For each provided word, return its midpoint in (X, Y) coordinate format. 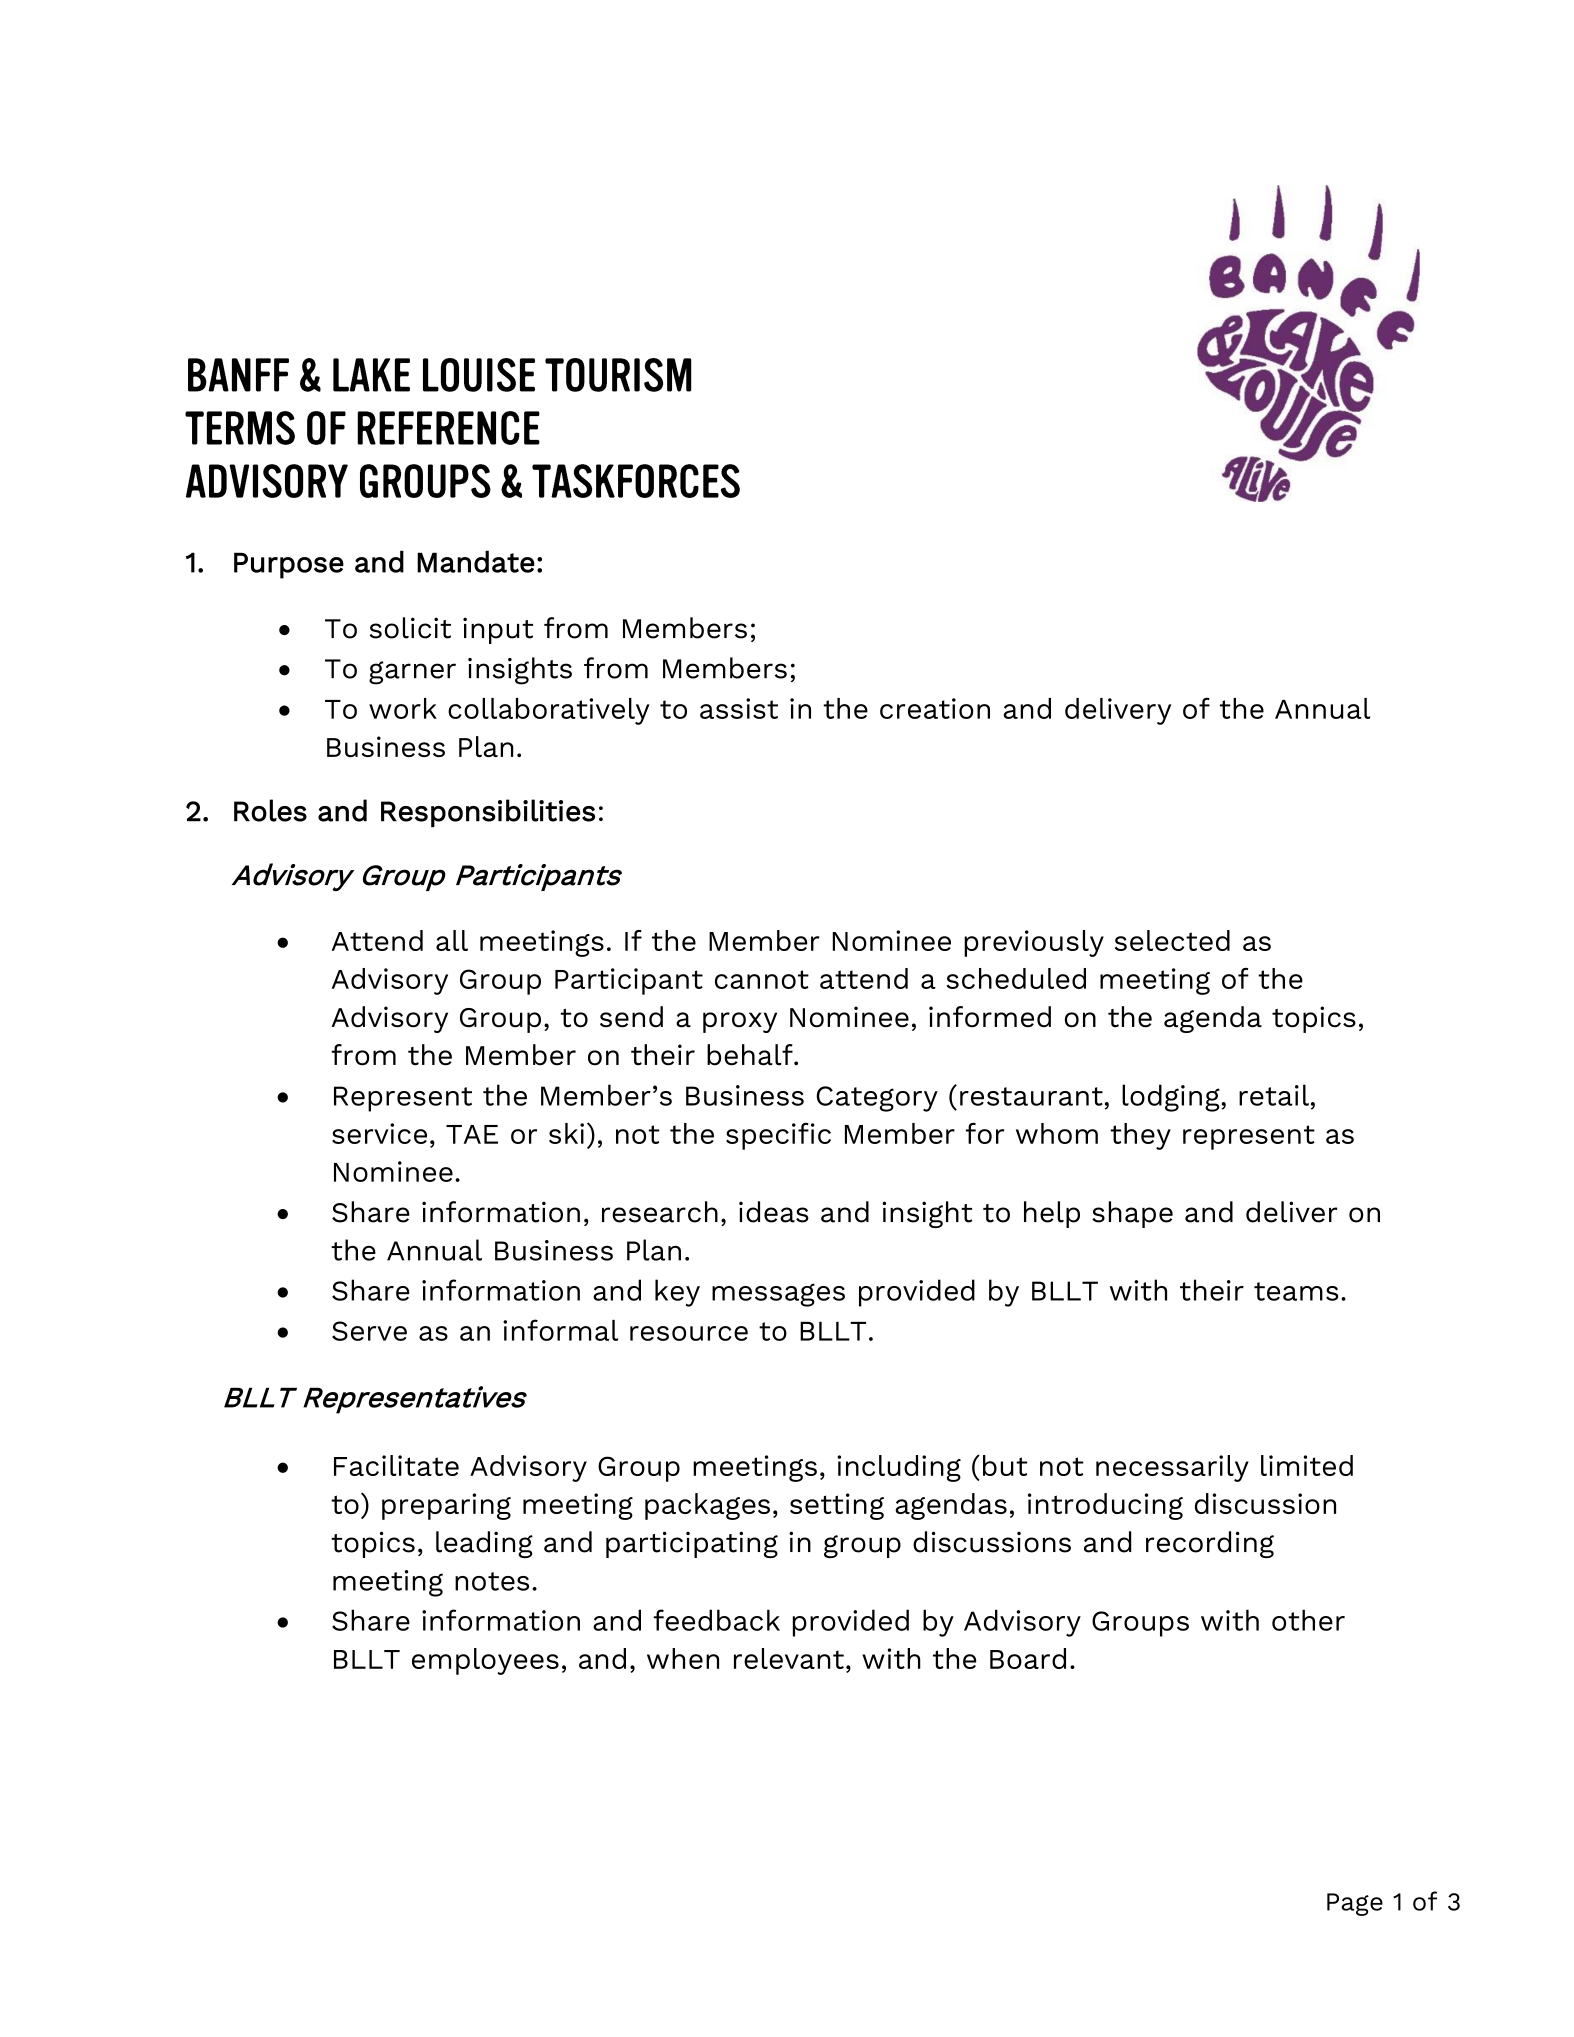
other (1308, 1620)
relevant (789, 1658)
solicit (410, 628)
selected (1172, 940)
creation (935, 708)
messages (778, 1295)
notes (492, 1581)
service (379, 1133)
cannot (762, 979)
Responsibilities (488, 813)
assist (739, 708)
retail (1274, 1095)
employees (485, 1661)
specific (778, 1136)
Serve (369, 1331)
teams (1296, 1291)
